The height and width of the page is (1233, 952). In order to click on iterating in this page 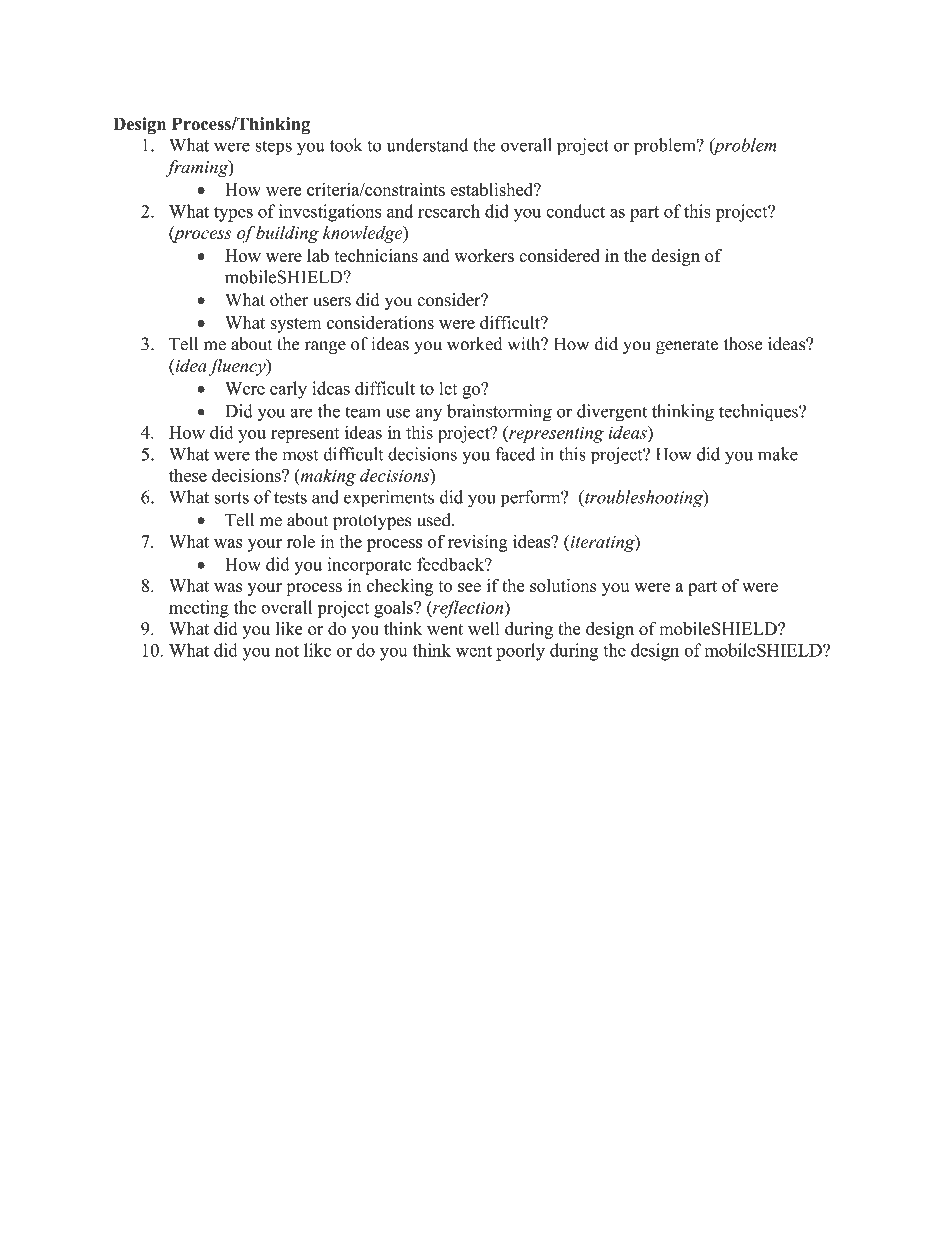, I will do `click(602, 543)`.
